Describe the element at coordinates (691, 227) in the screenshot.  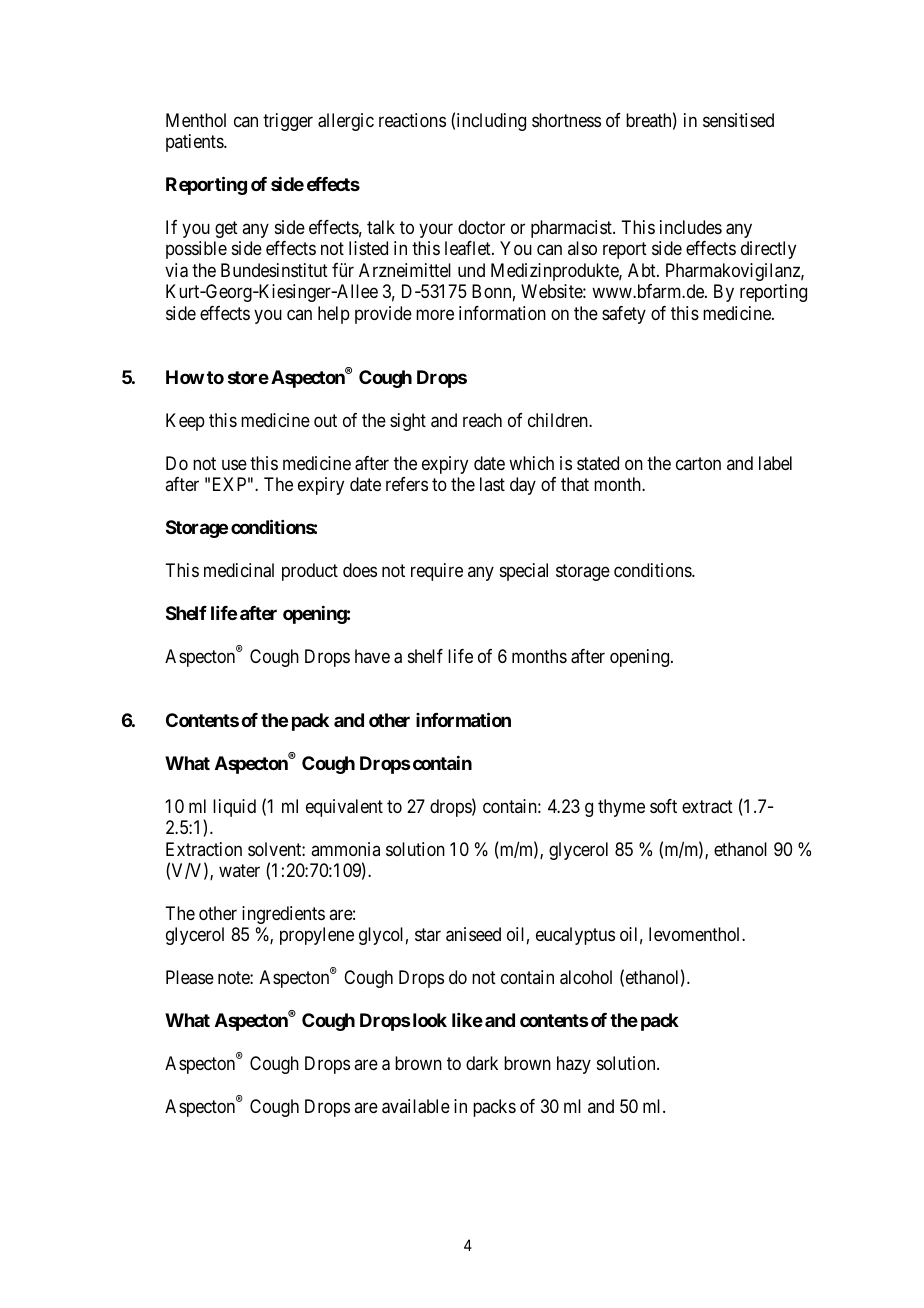
I see `includes` at that location.
